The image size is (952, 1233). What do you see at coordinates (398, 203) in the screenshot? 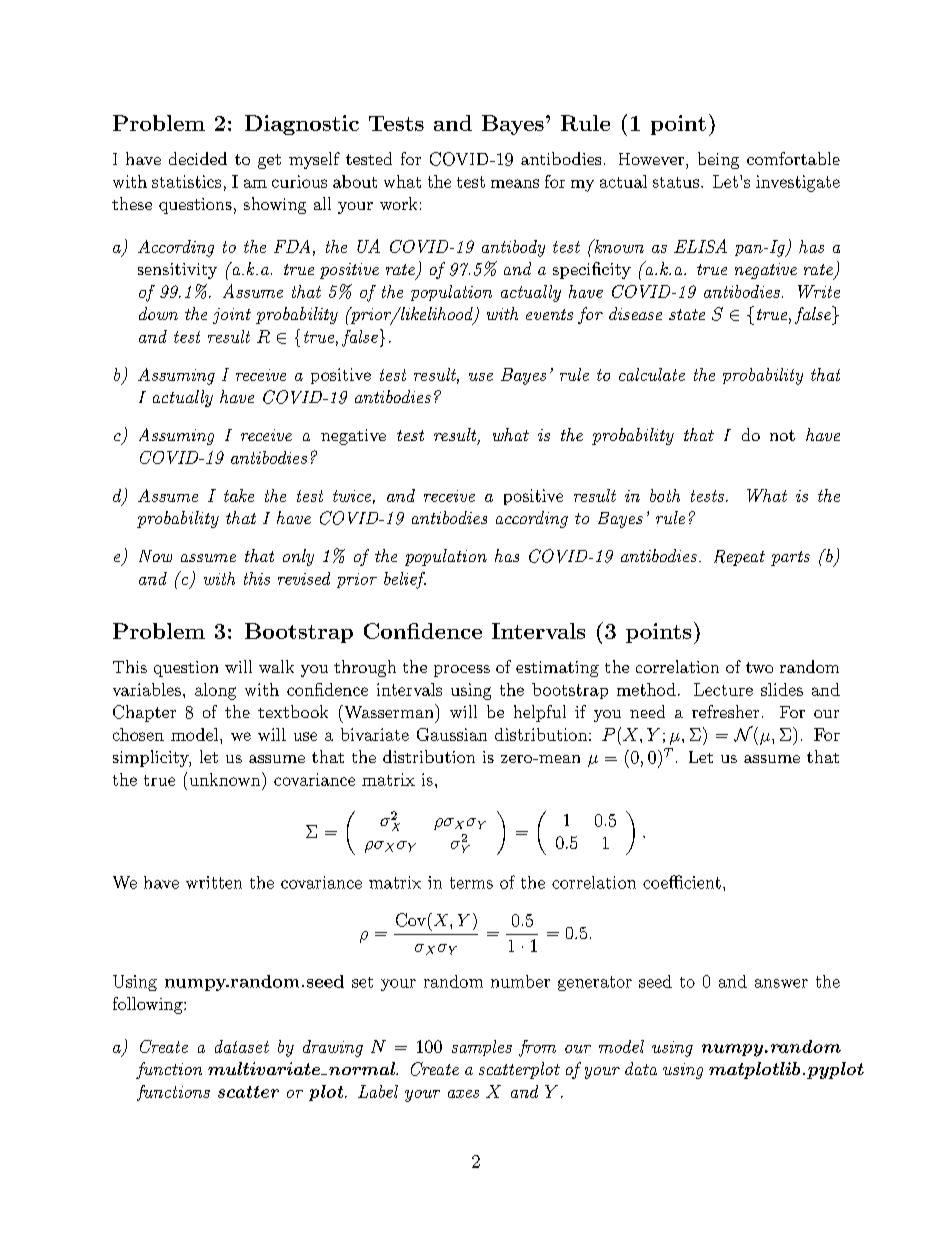
I see `work` at bounding box center [398, 203].
